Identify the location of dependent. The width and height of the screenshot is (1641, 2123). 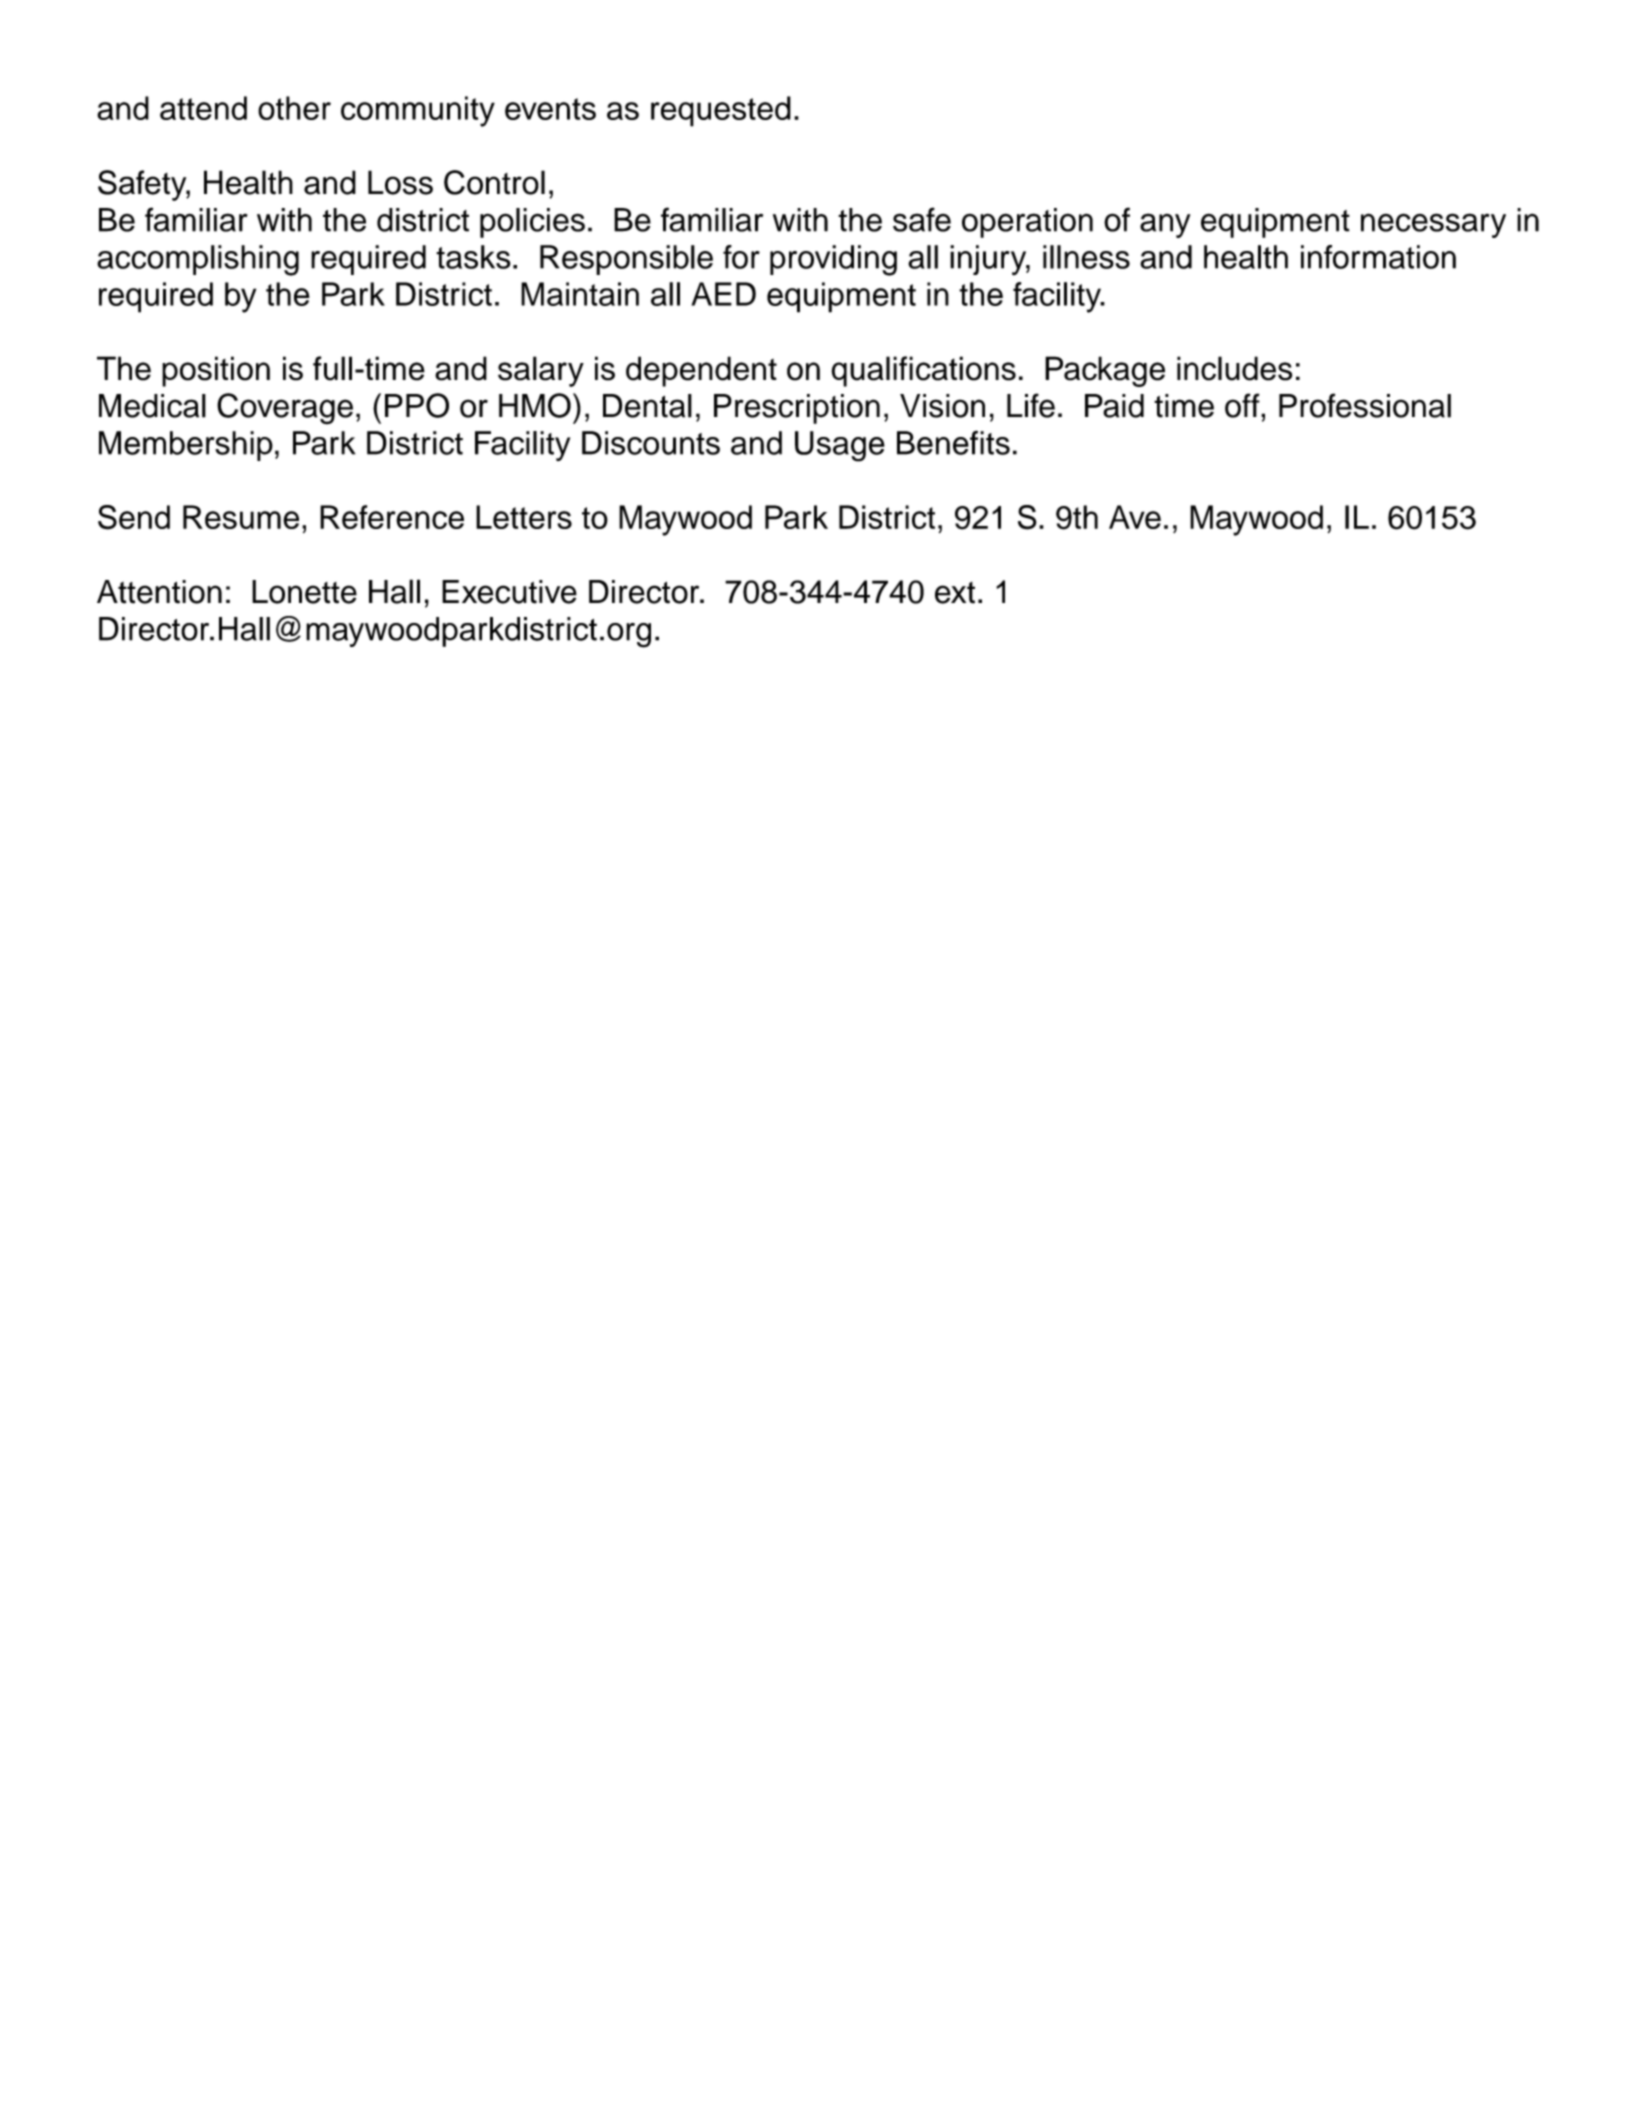
(701, 371).
